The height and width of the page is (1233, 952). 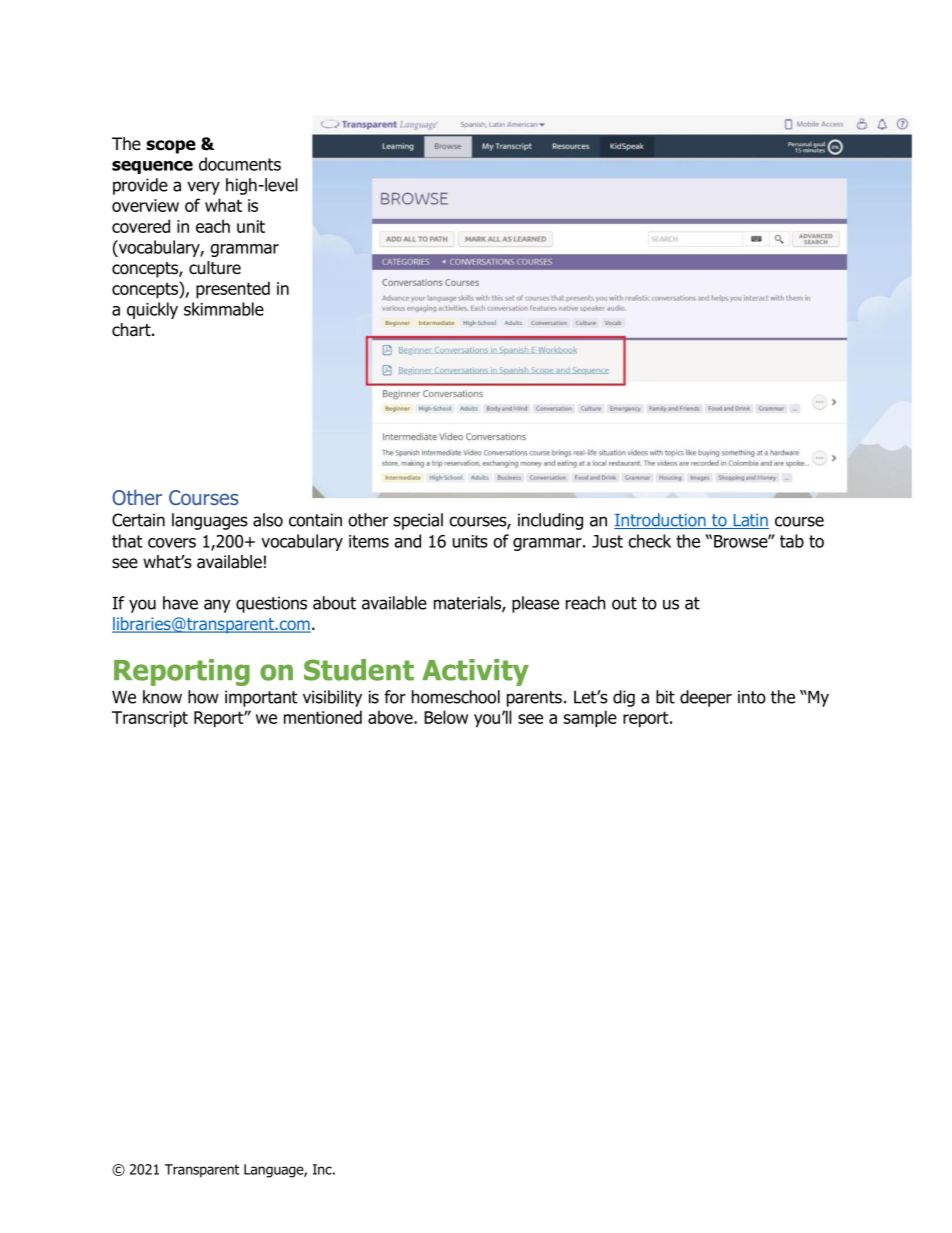 What do you see at coordinates (171, 147) in the page?
I see `scope` at bounding box center [171, 147].
